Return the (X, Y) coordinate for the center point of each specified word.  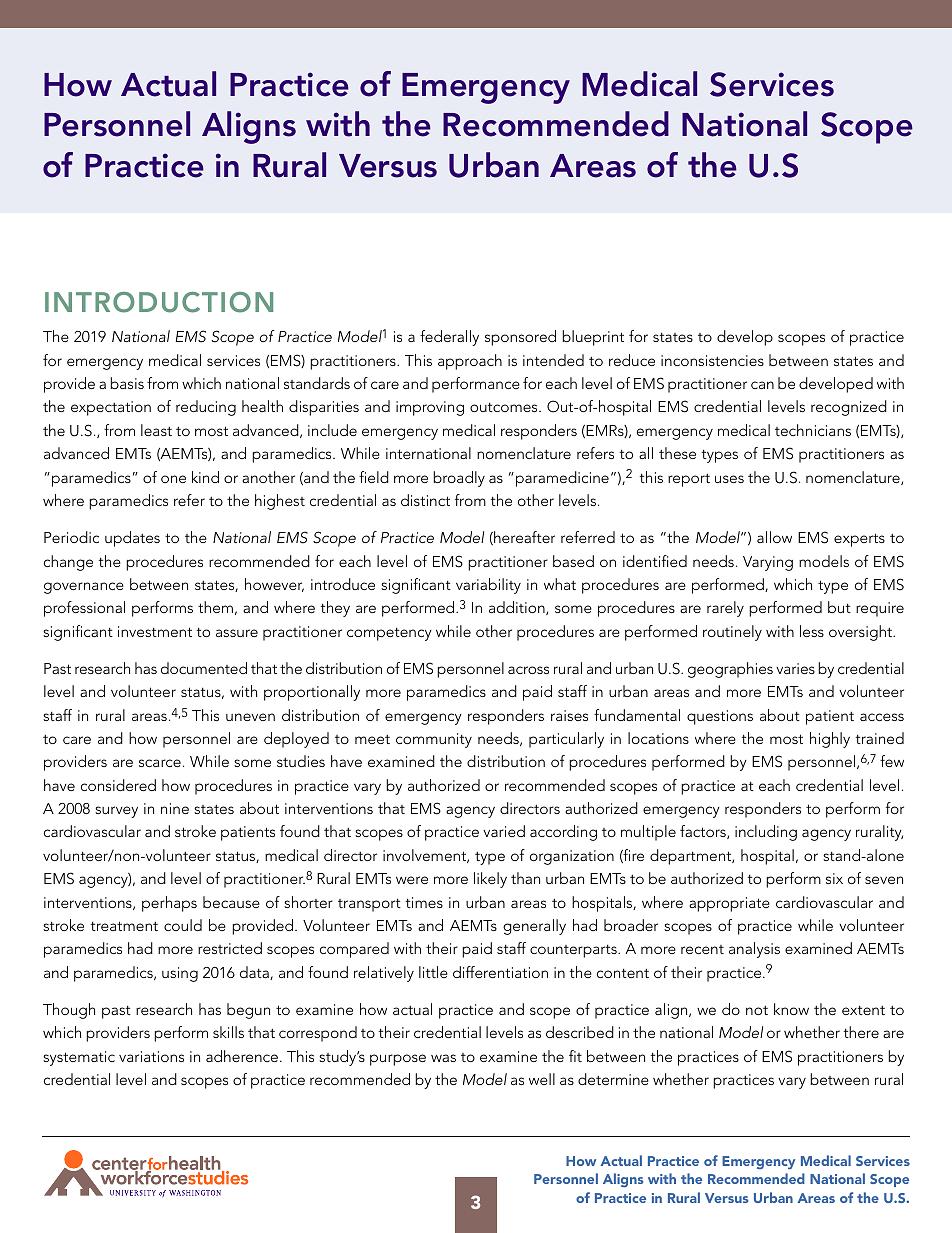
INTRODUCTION (159, 302)
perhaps (169, 904)
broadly (459, 479)
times (424, 902)
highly (830, 740)
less (812, 631)
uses (729, 479)
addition (518, 608)
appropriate (729, 904)
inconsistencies (712, 360)
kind (205, 477)
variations (151, 1056)
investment (155, 631)
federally (449, 338)
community (434, 740)
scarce (160, 763)
